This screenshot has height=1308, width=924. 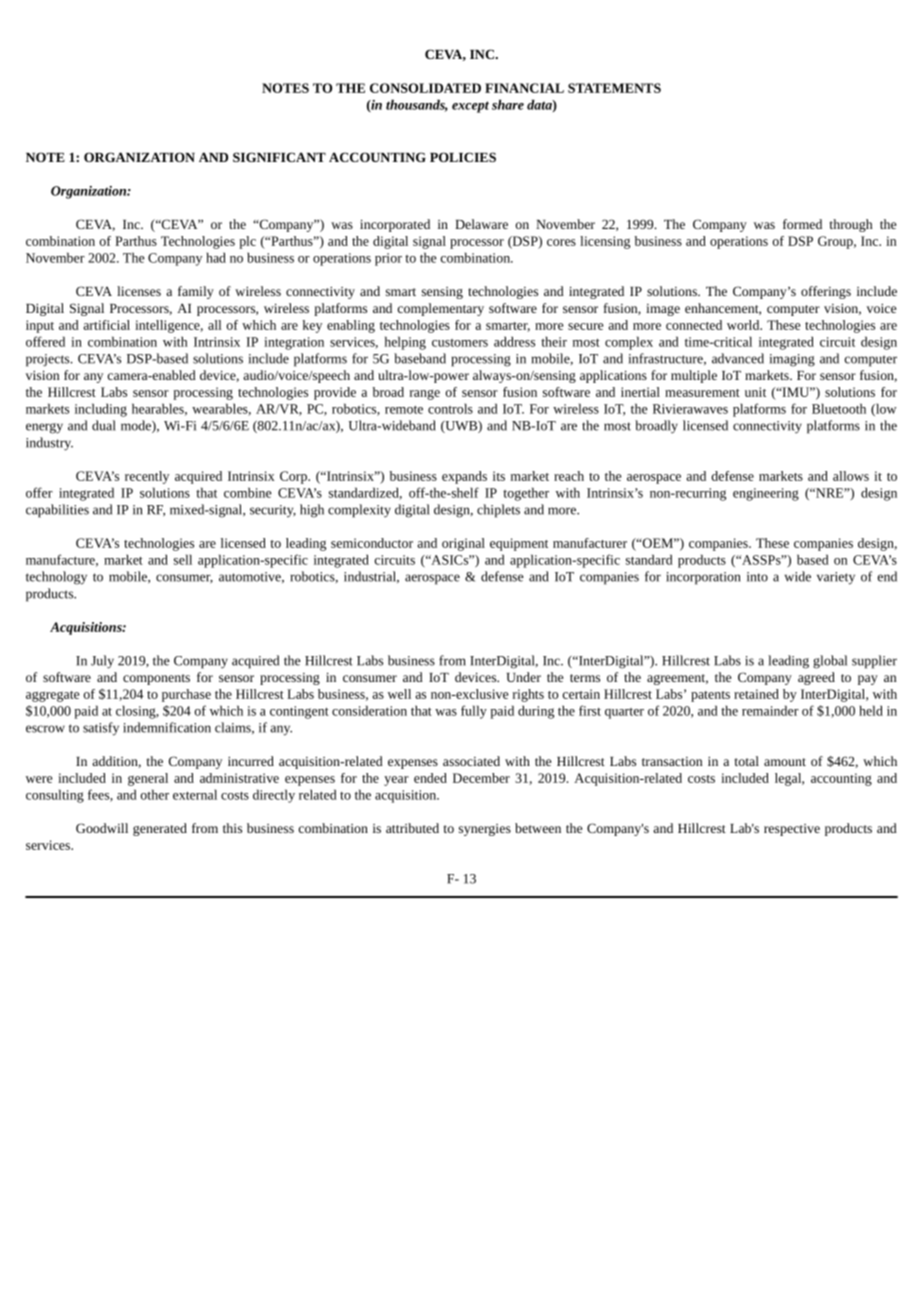 What do you see at coordinates (470, 107) in the screenshot?
I see `except` at bounding box center [470, 107].
